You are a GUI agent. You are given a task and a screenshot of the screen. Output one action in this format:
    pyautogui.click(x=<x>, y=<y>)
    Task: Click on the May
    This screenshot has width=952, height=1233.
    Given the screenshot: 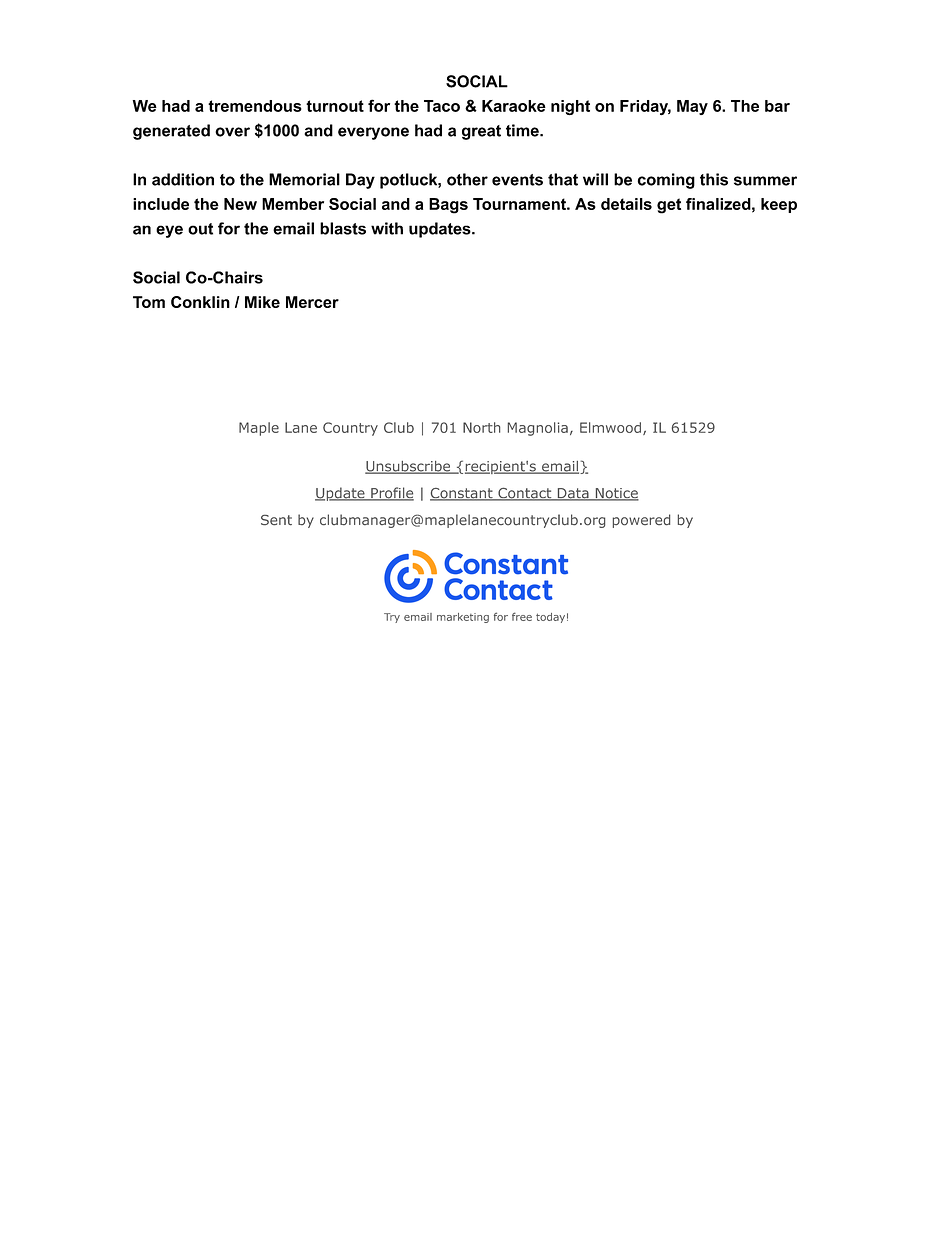 What is the action you would take?
    pyautogui.click(x=692, y=107)
